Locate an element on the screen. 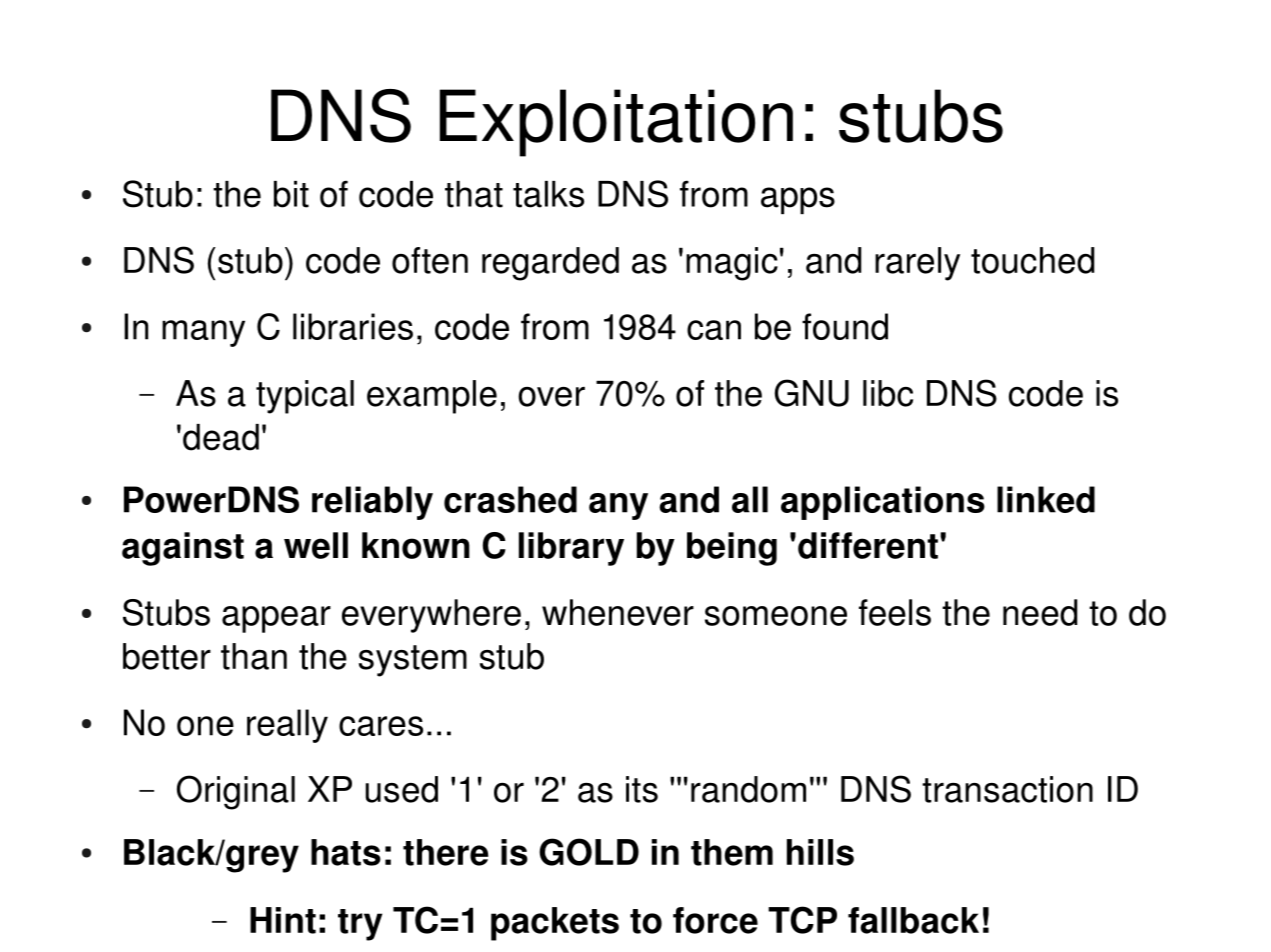 The width and height of the screenshot is (1271, 952). Hint is located at coordinates (283, 920).
